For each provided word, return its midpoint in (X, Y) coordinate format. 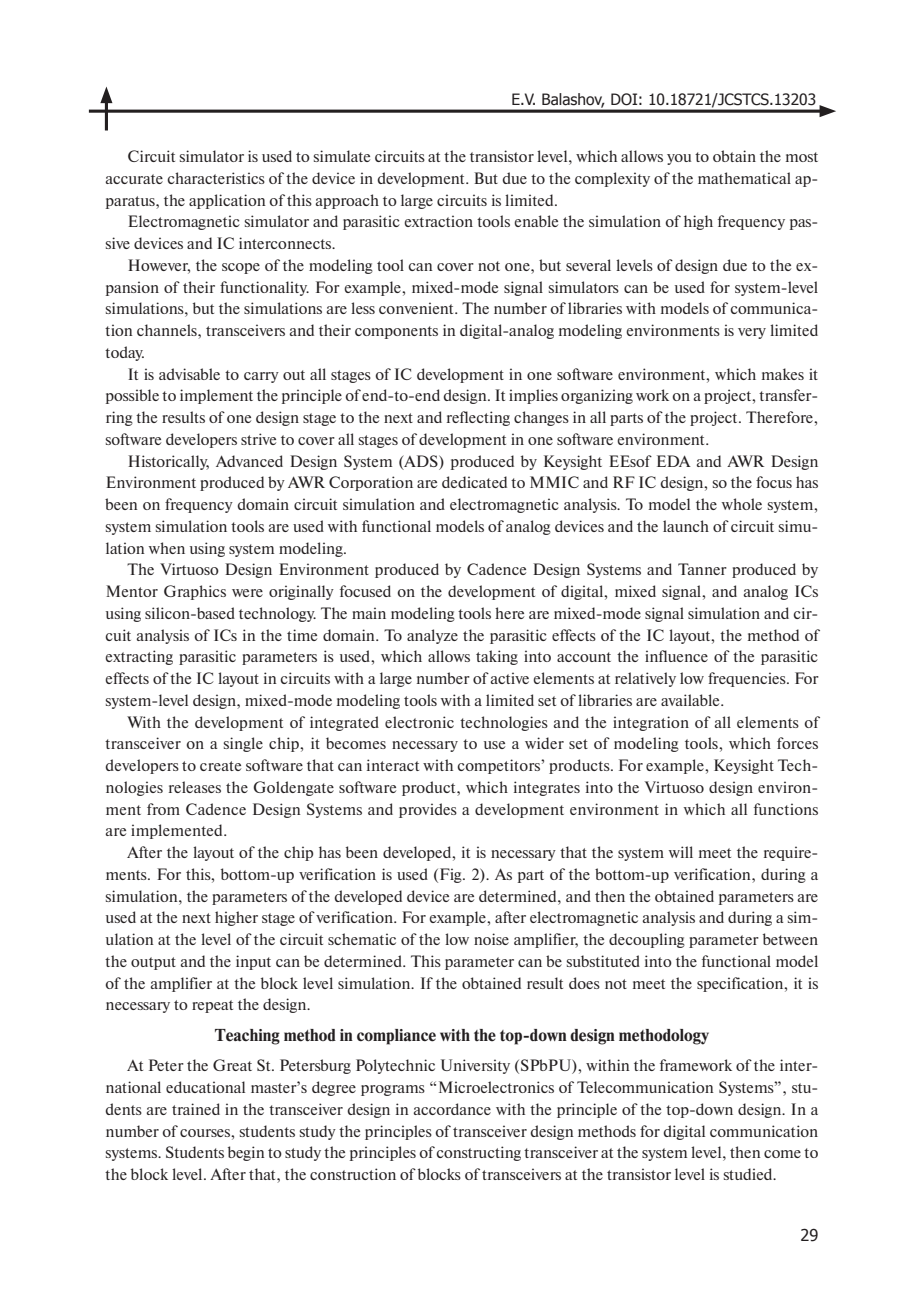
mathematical (744, 178)
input (253, 962)
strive (258, 439)
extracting (139, 657)
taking (497, 657)
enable (536, 221)
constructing (478, 1153)
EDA (674, 461)
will (681, 852)
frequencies (748, 679)
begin (246, 1153)
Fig (452, 875)
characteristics (216, 178)
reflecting (478, 418)
